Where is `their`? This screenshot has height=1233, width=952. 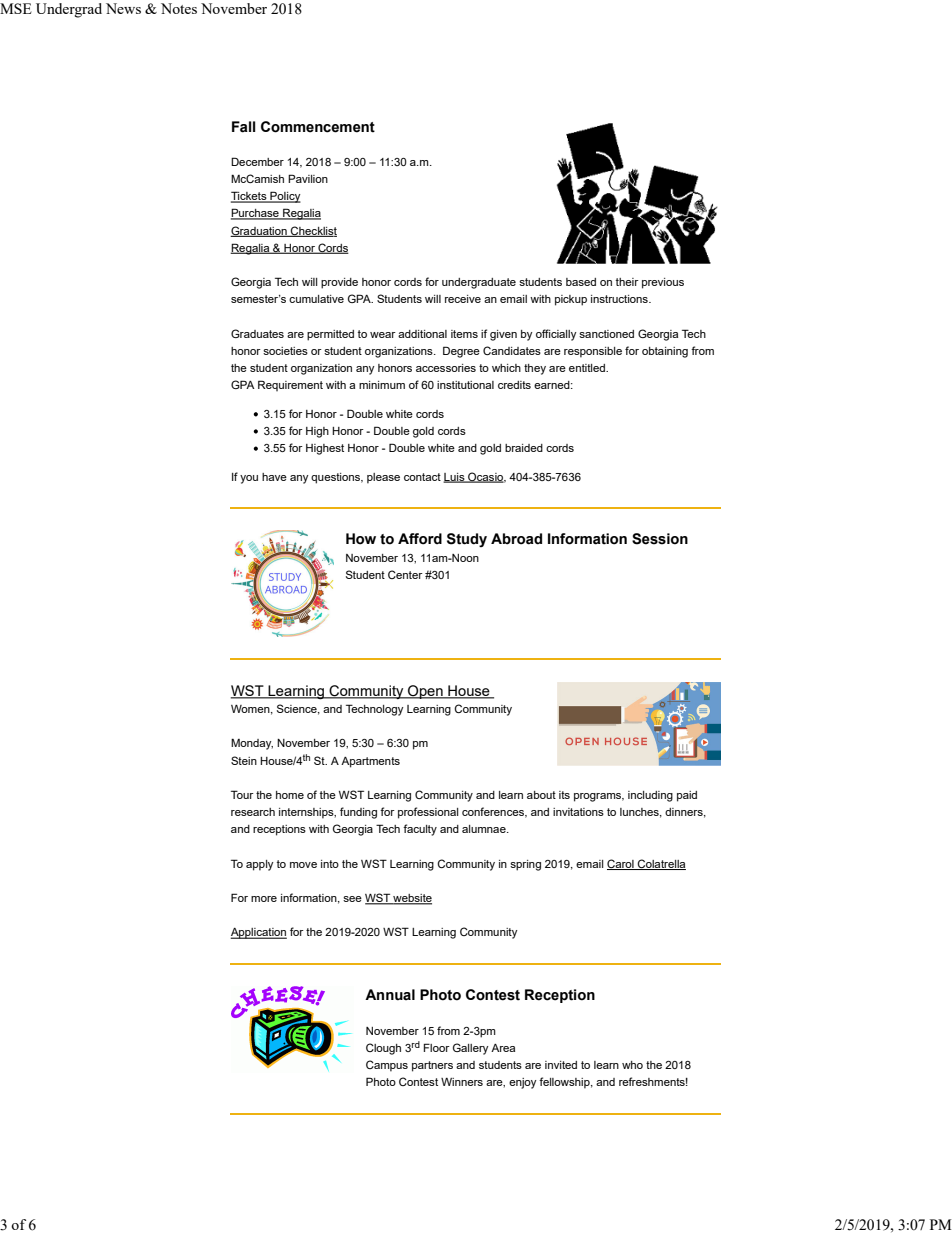 their is located at coordinates (627, 282).
